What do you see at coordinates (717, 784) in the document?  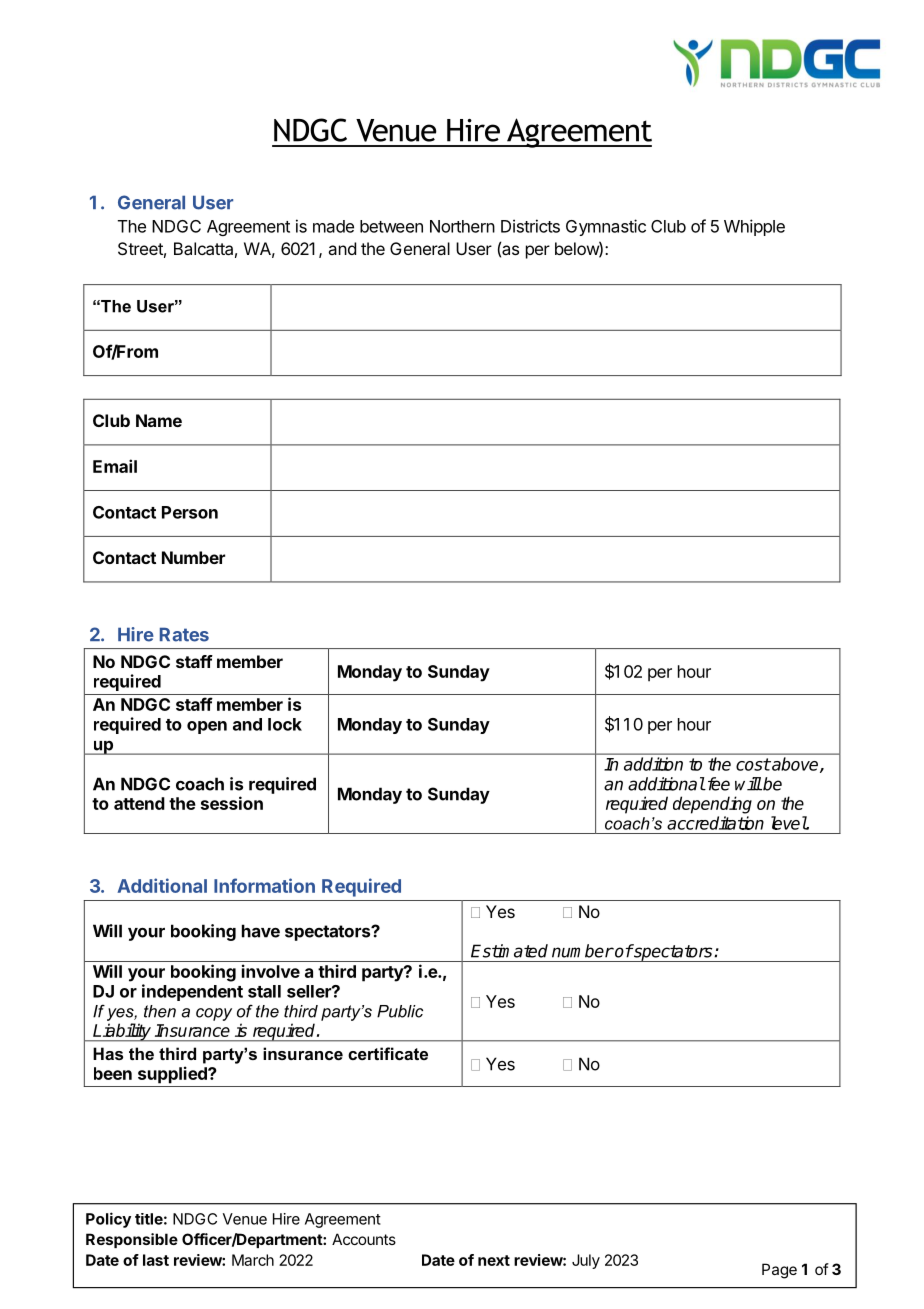 I see `fee` at bounding box center [717, 784].
